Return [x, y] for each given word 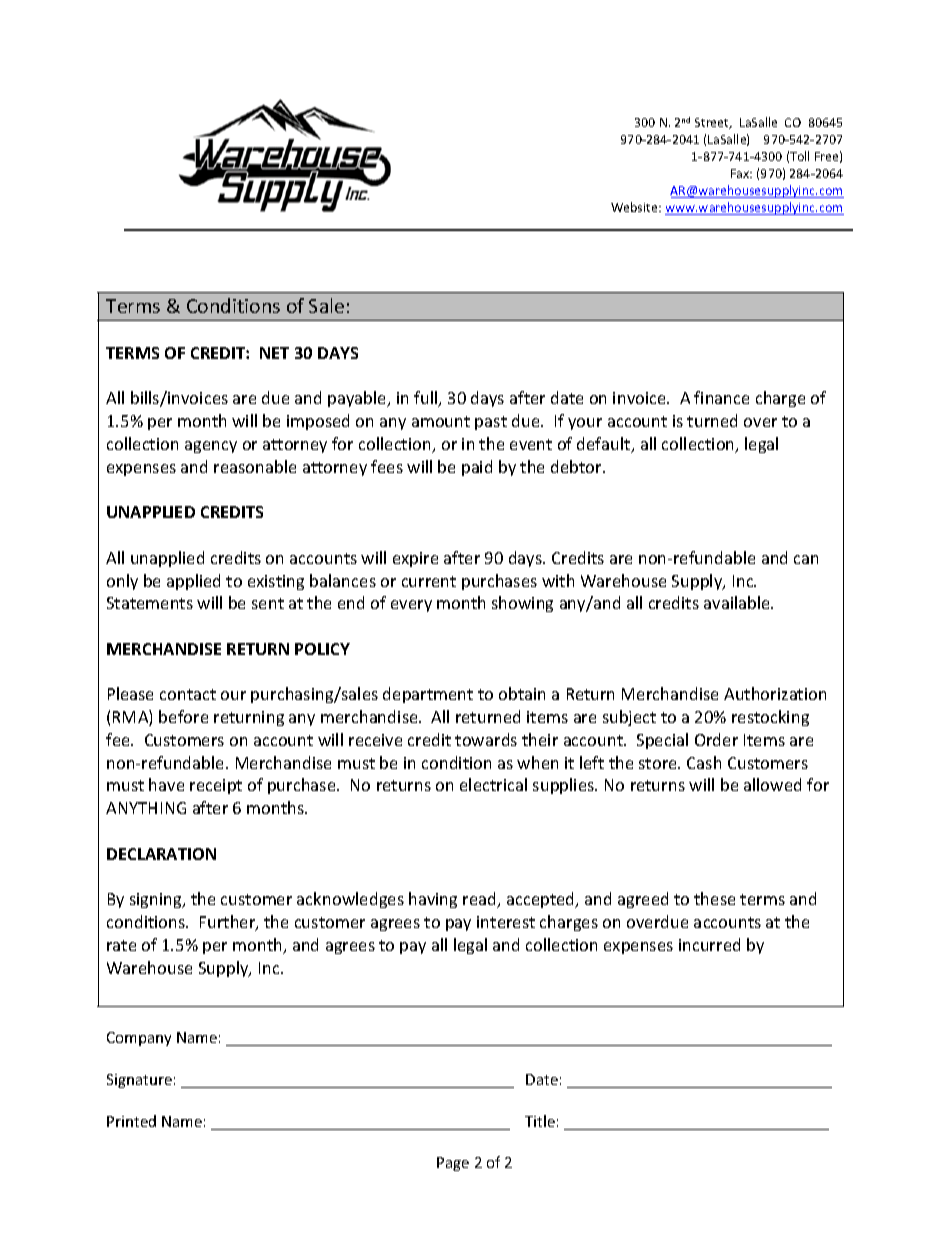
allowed [772, 784]
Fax [741, 173]
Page [453, 1164]
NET [274, 353]
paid [477, 468]
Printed [131, 1121]
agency [211, 447]
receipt [216, 786]
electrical [493, 784]
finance [721, 397]
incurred [709, 944]
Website [635, 207]
